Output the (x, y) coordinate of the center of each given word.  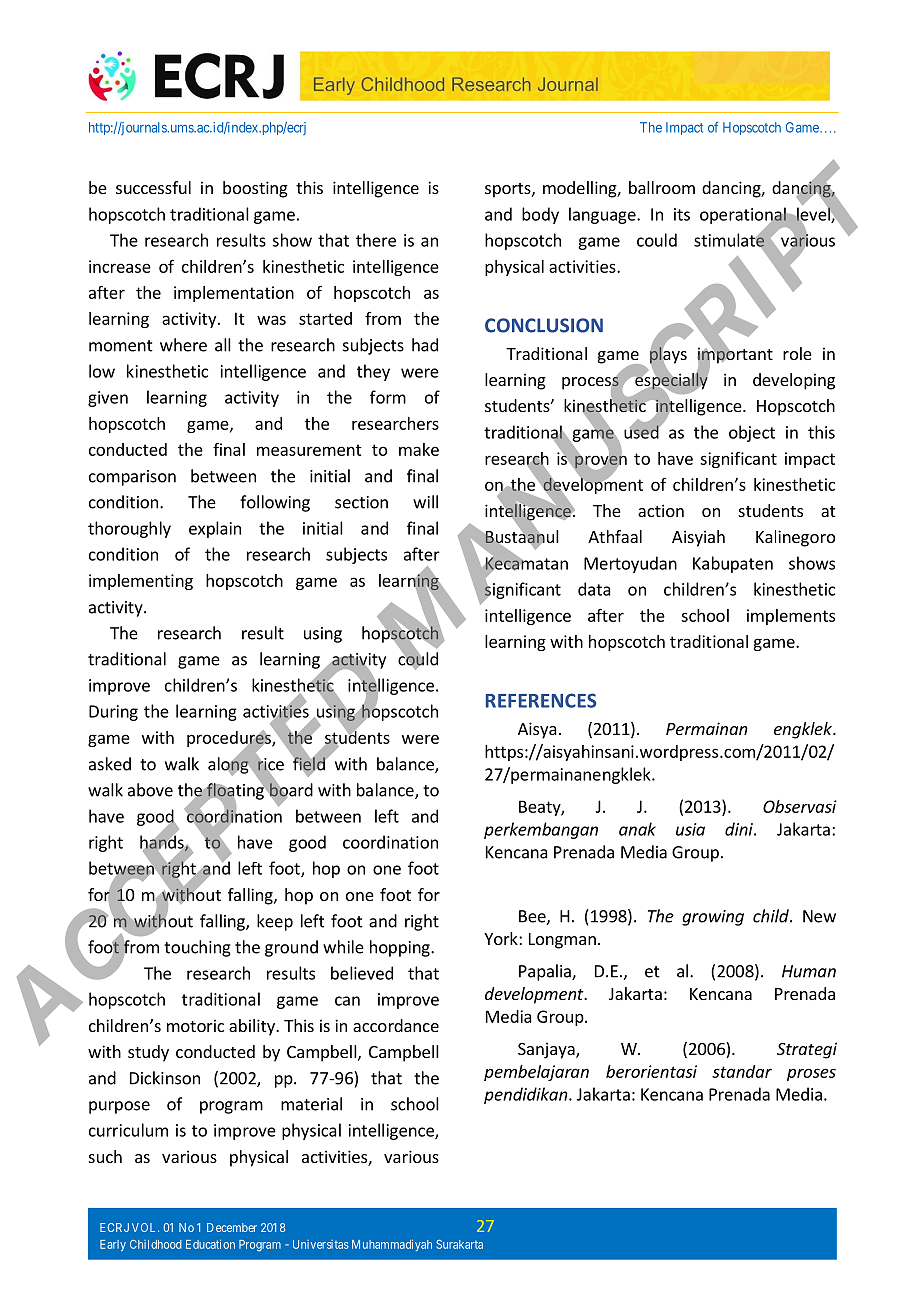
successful (153, 187)
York (502, 938)
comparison (132, 478)
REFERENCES (541, 700)
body (540, 215)
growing (713, 918)
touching (197, 948)
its (682, 214)
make (419, 449)
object (752, 433)
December (232, 1227)
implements (791, 617)
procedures (230, 739)
